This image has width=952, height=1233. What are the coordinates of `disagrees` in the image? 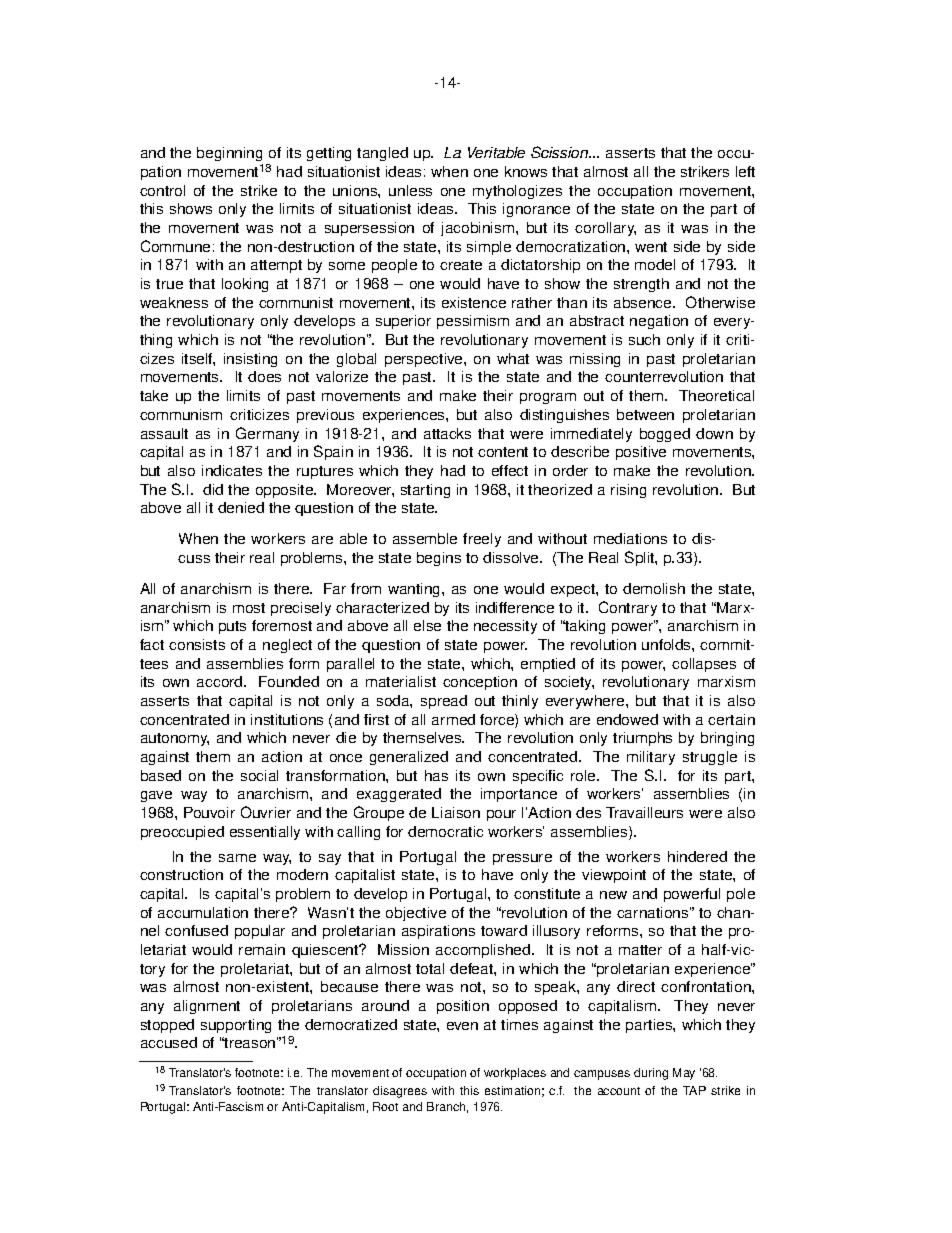 It's located at (400, 1092).
